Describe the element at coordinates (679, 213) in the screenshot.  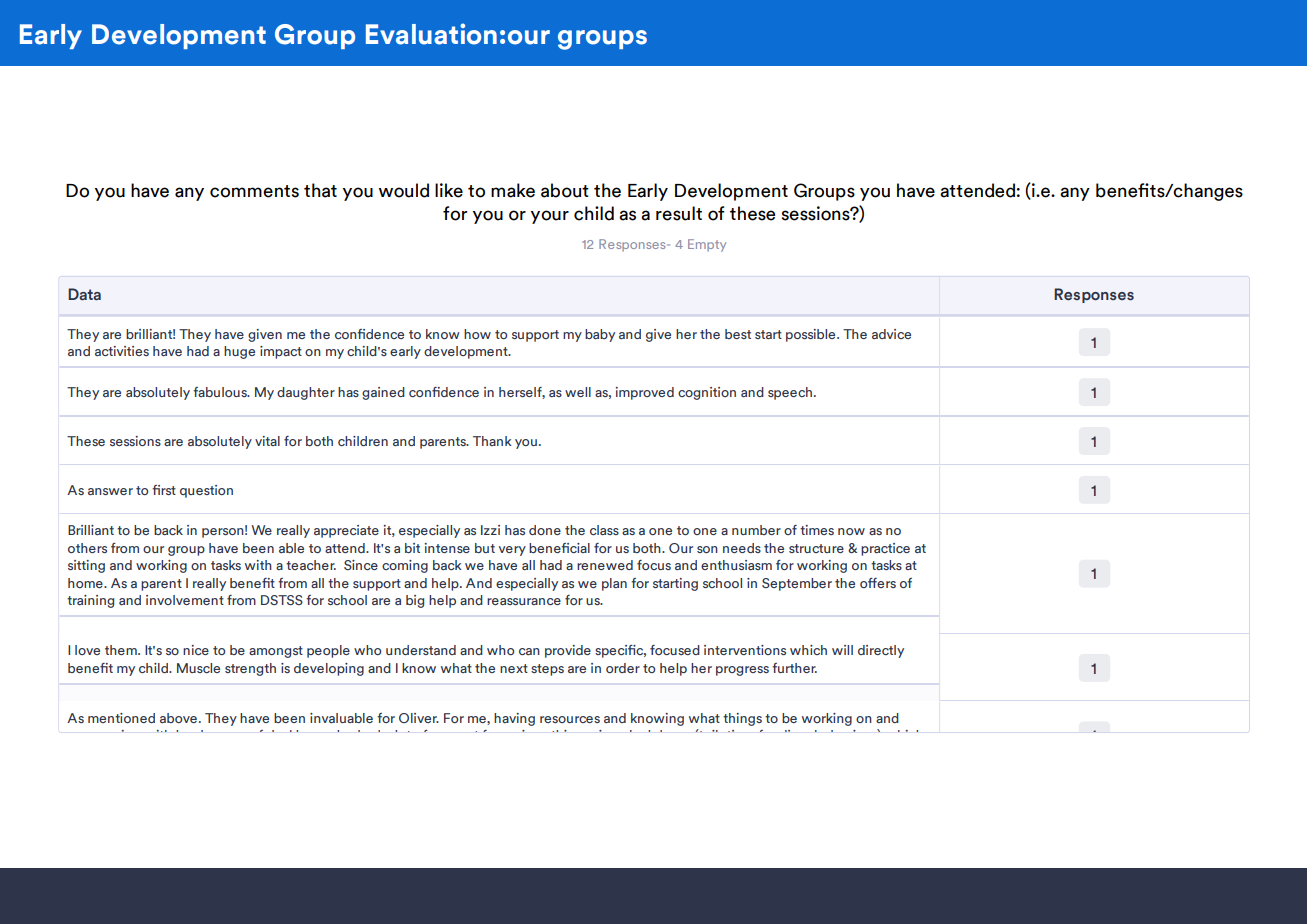
I see `result` at that location.
